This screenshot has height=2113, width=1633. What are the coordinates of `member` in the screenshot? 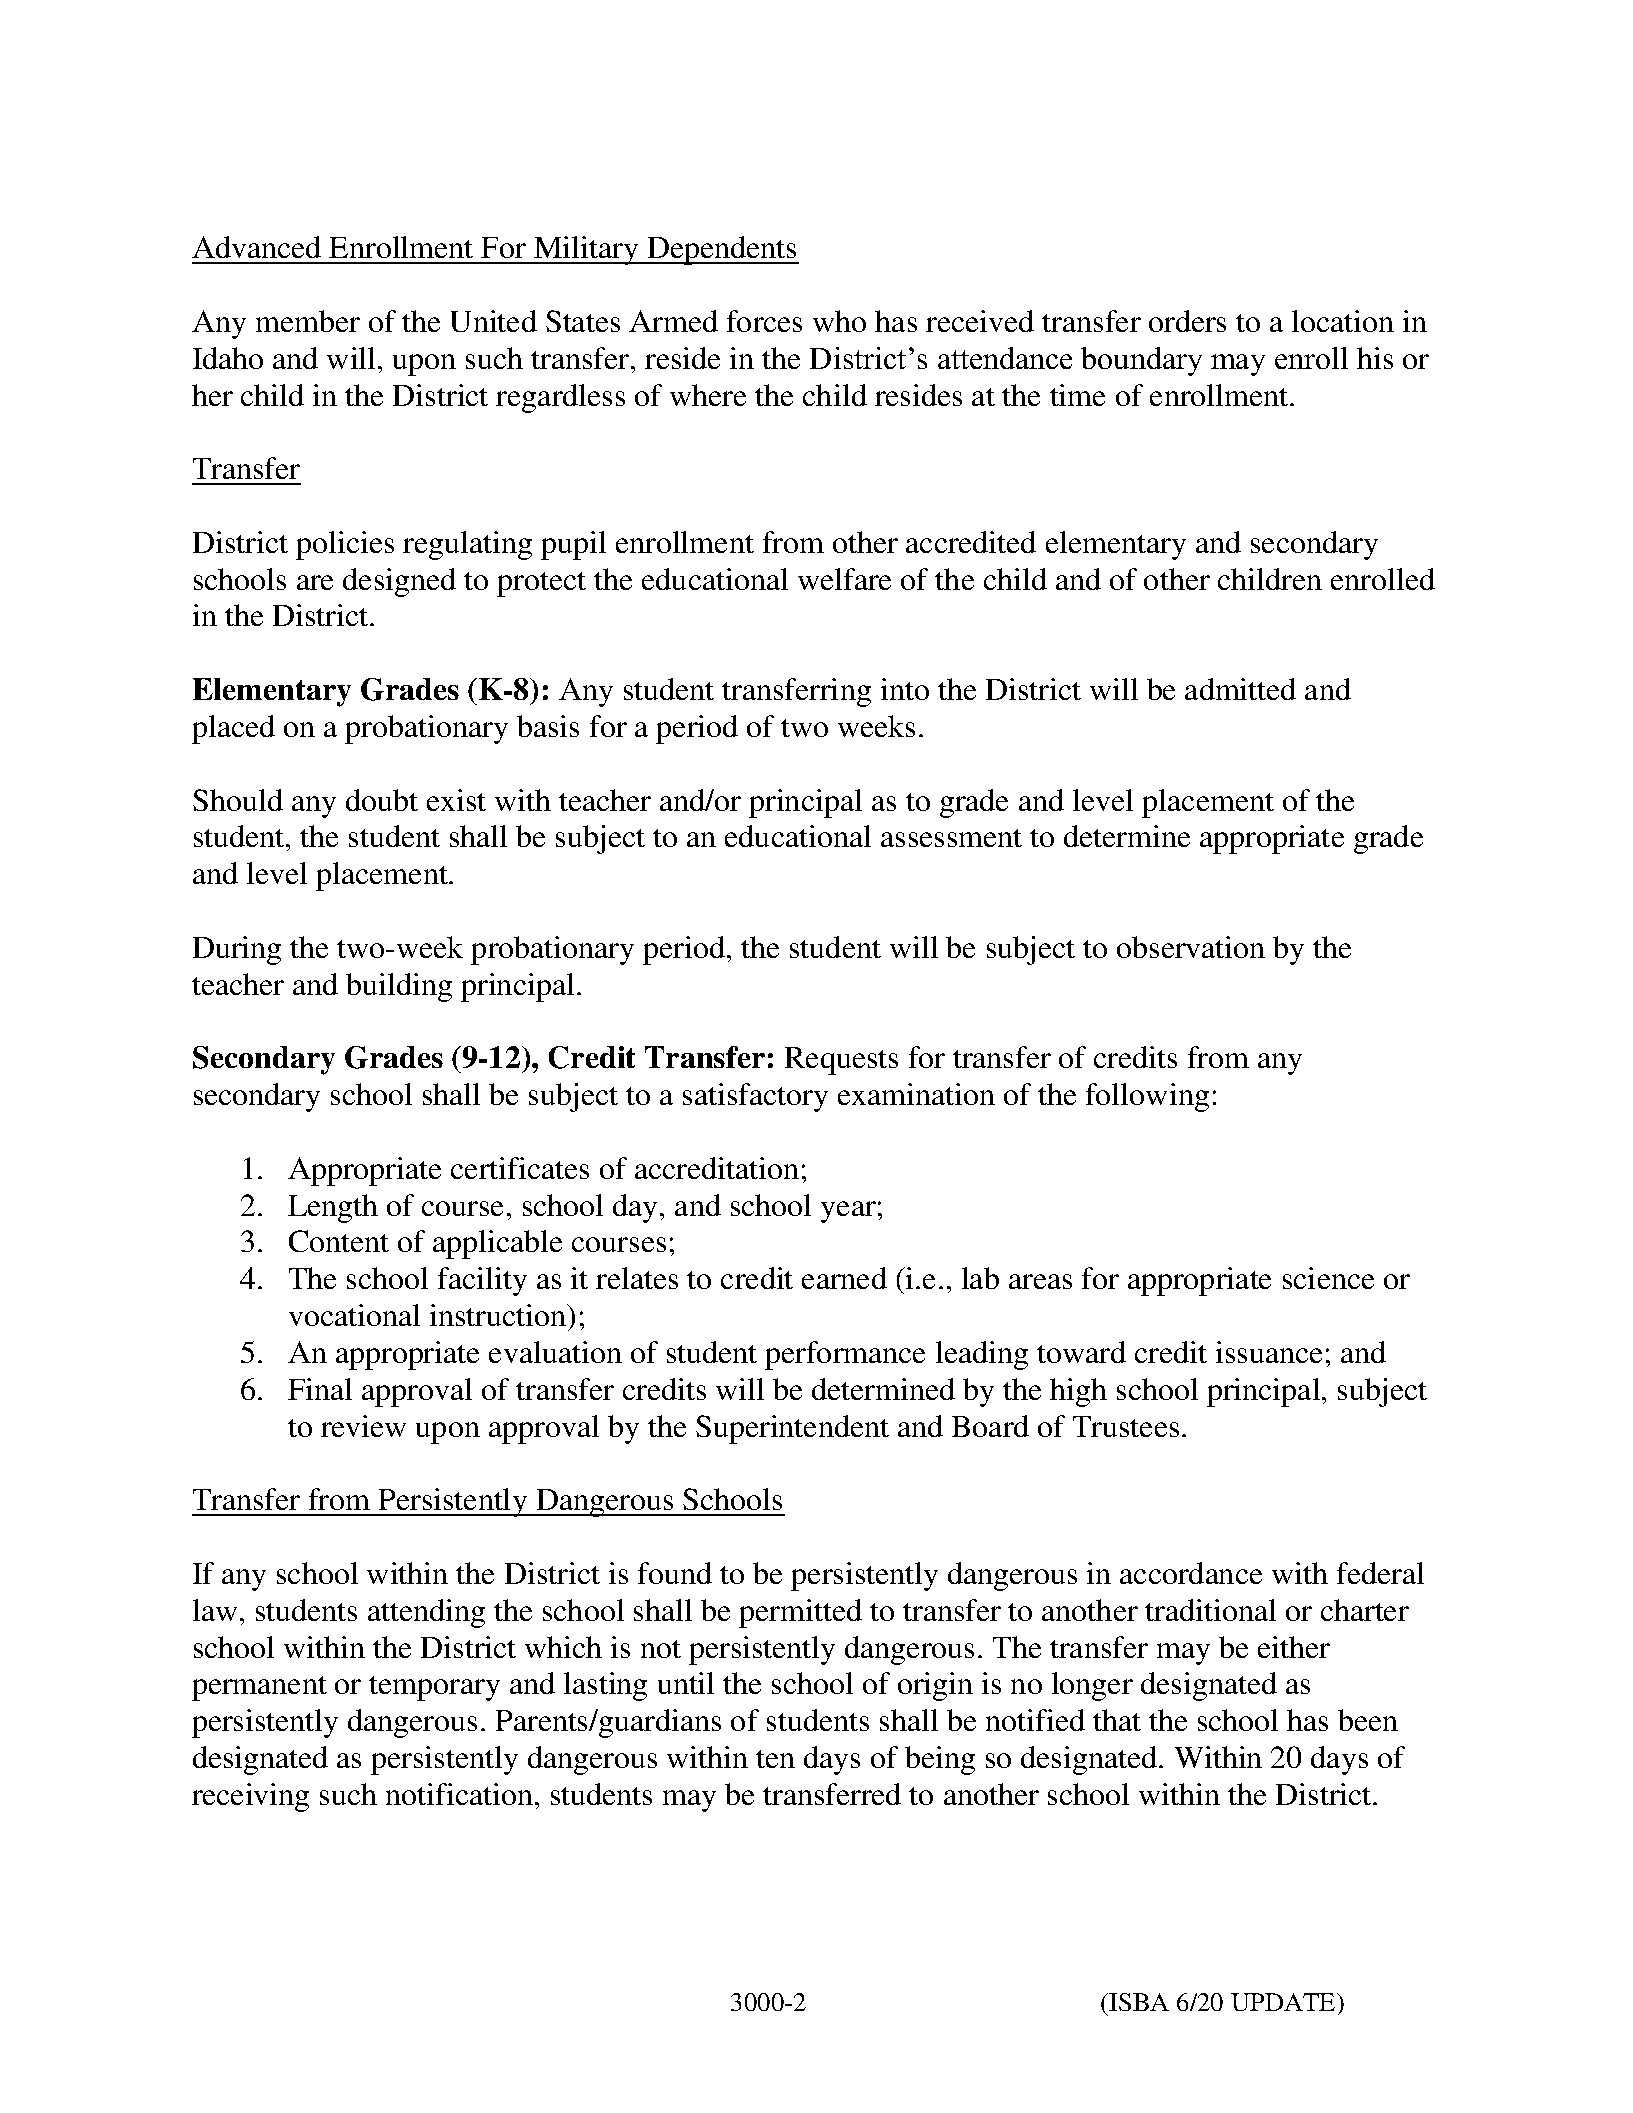 It's located at (308, 321).
